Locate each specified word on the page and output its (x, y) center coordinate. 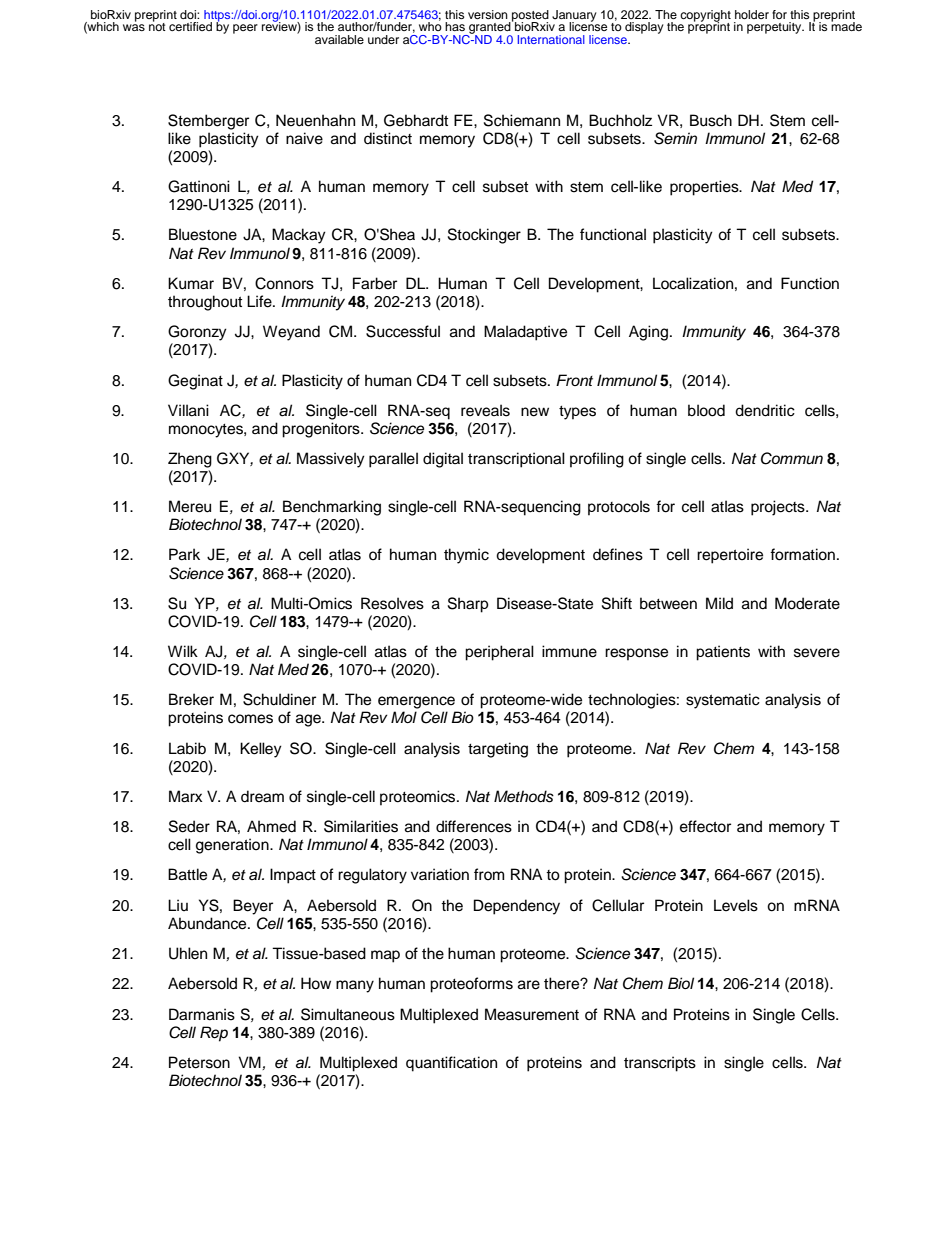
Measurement (532, 1014)
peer (245, 29)
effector (705, 826)
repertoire (730, 556)
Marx (185, 796)
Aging (650, 333)
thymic (466, 556)
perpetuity (775, 28)
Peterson (199, 1062)
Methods (524, 796)
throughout (205, 303)
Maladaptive (525, 333)
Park (184, 554)
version (488, 14)
